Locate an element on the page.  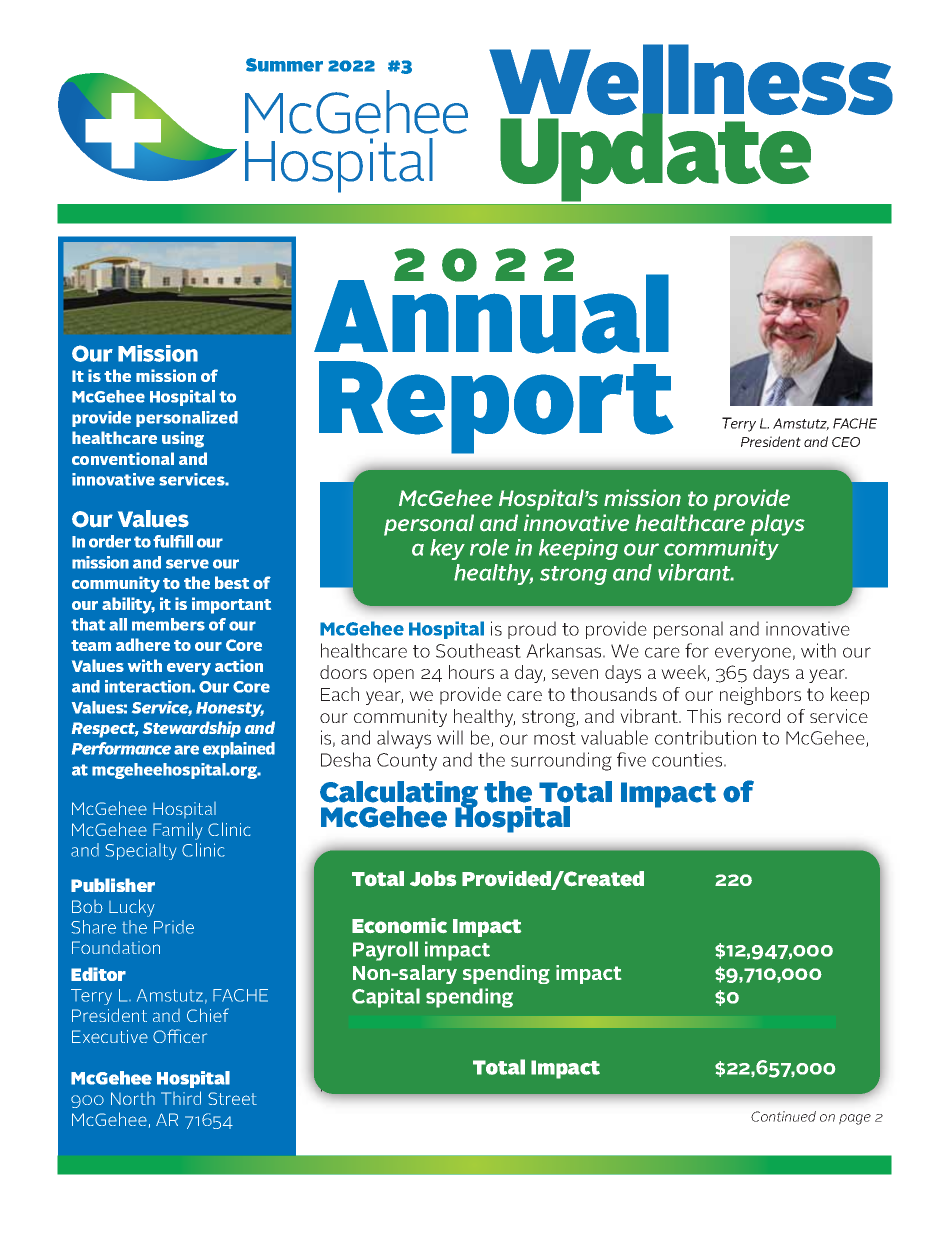
key is located at coordinates (447, 549).
